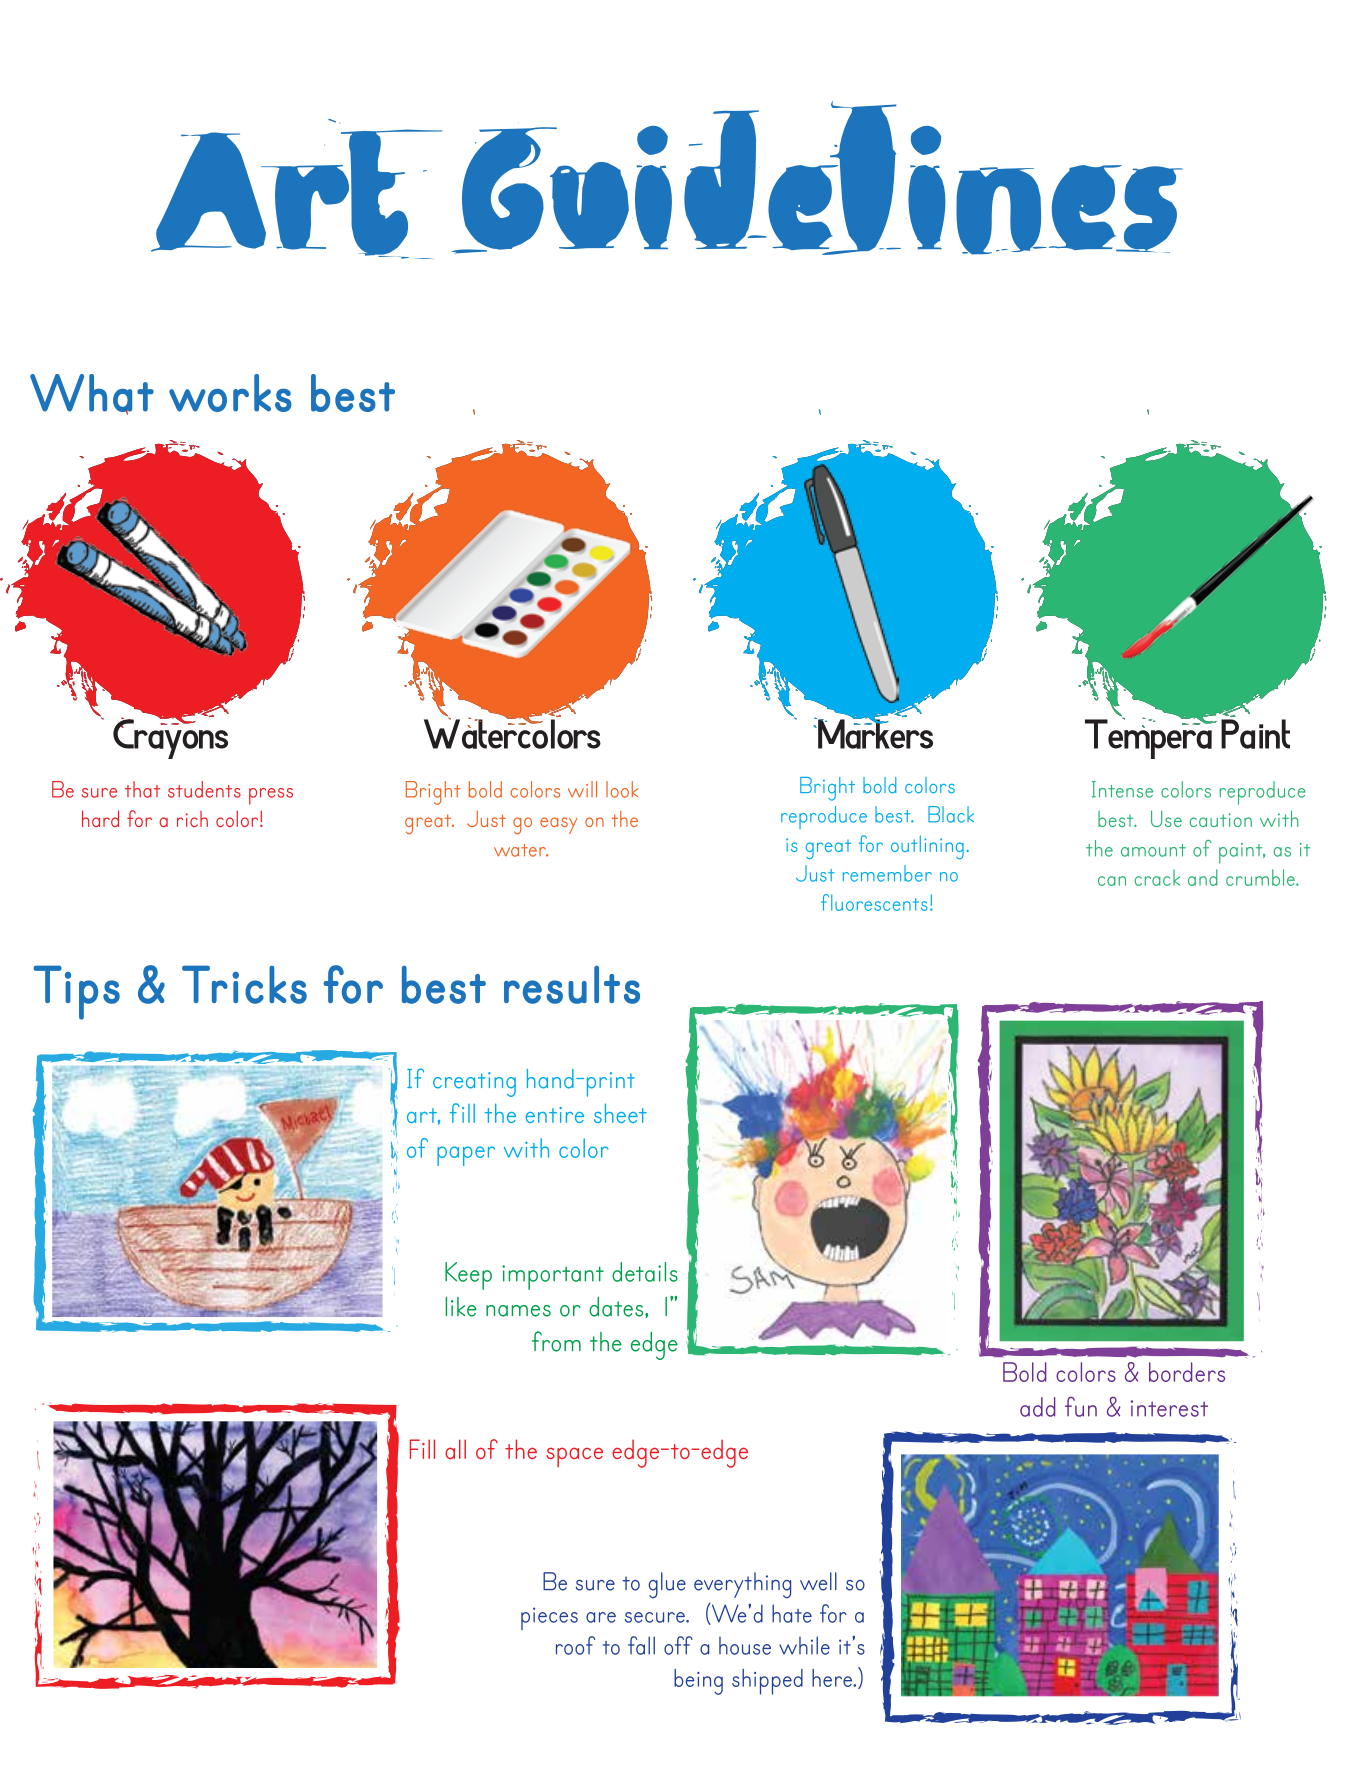  What do you see at coordinates (833, 1678) in the image?
I see `here` at bounding box center [833, 1678].
